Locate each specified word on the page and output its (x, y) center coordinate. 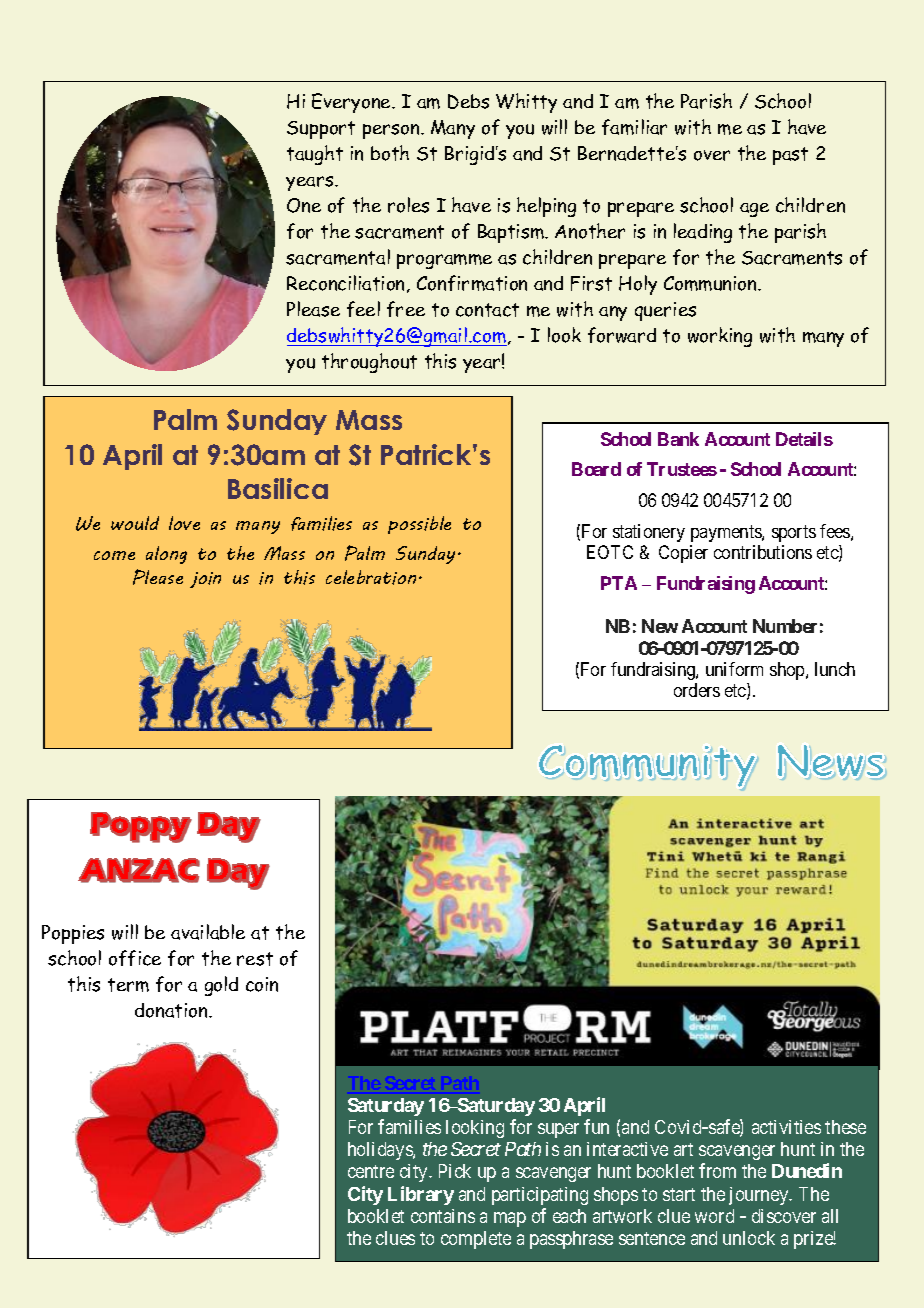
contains (443, 1216)
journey (760, 1196)
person (392, 131)
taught (315, 155)
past (790, 156)
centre (371, 1171)
